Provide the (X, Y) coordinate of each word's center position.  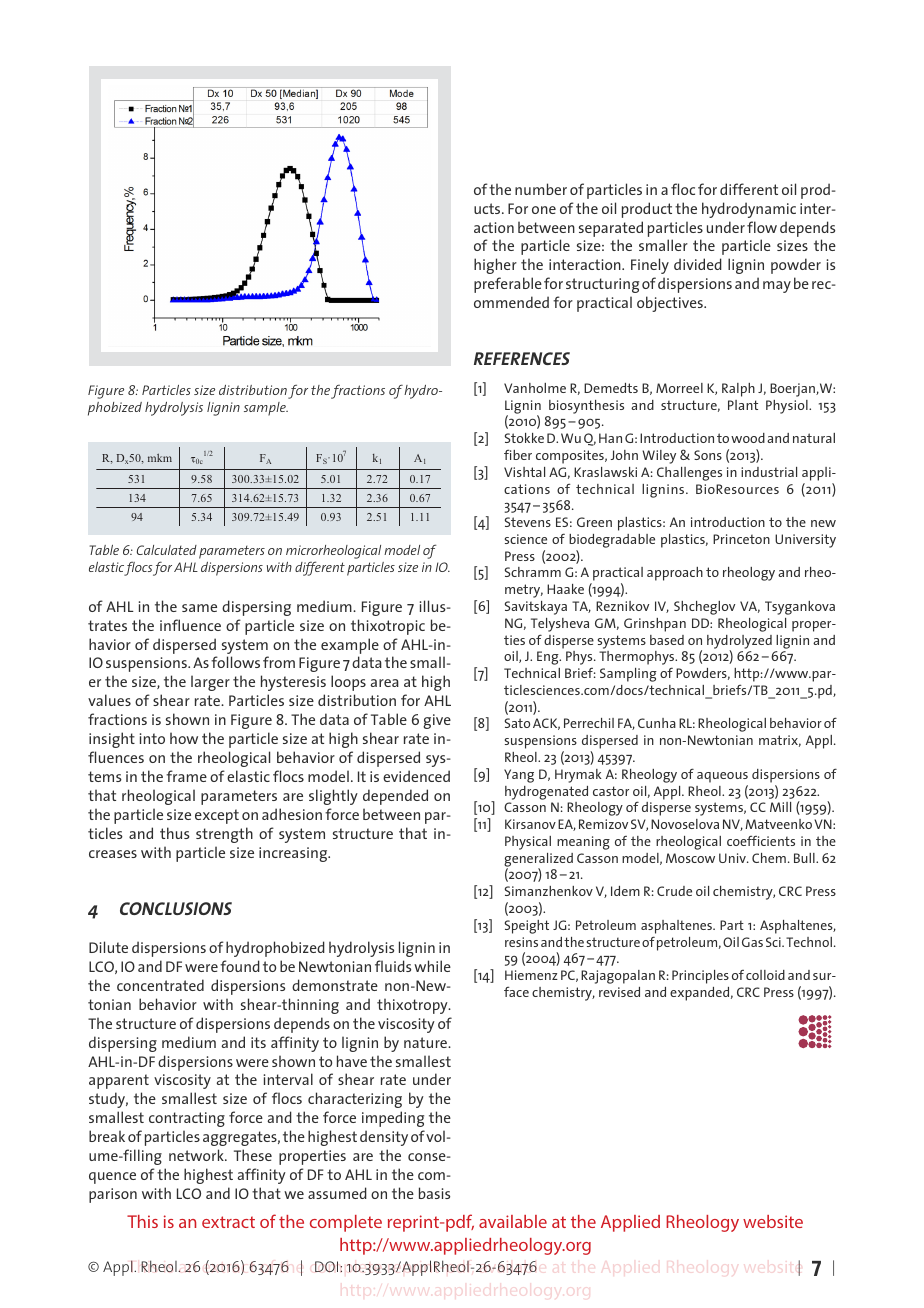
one (544, 210)
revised (619, 992)
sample (266, 409)
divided (698, 264)
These (253, 1155)
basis (434, 1193)
